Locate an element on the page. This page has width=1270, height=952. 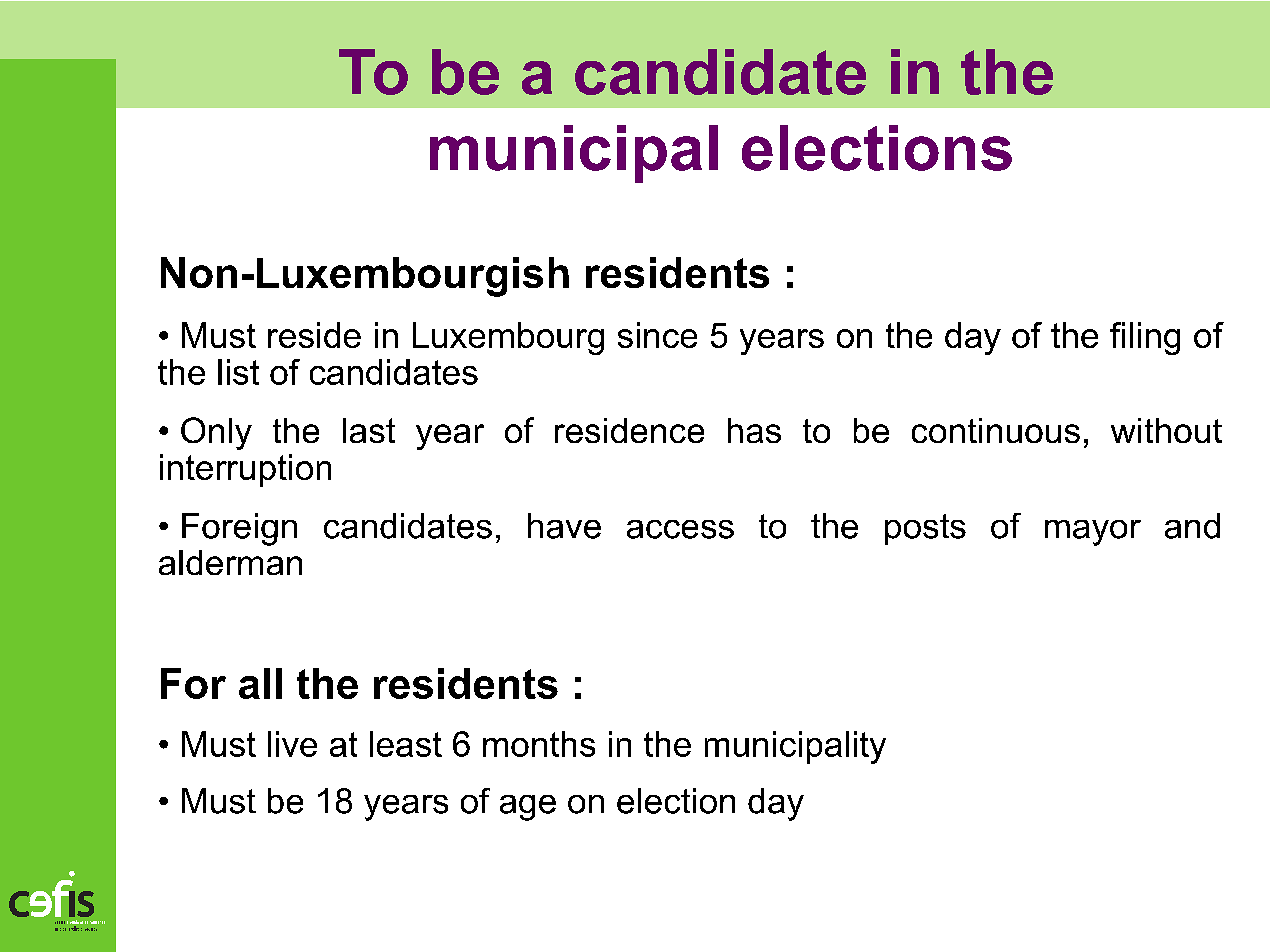
alderman is located at coordinates (230, 562).
